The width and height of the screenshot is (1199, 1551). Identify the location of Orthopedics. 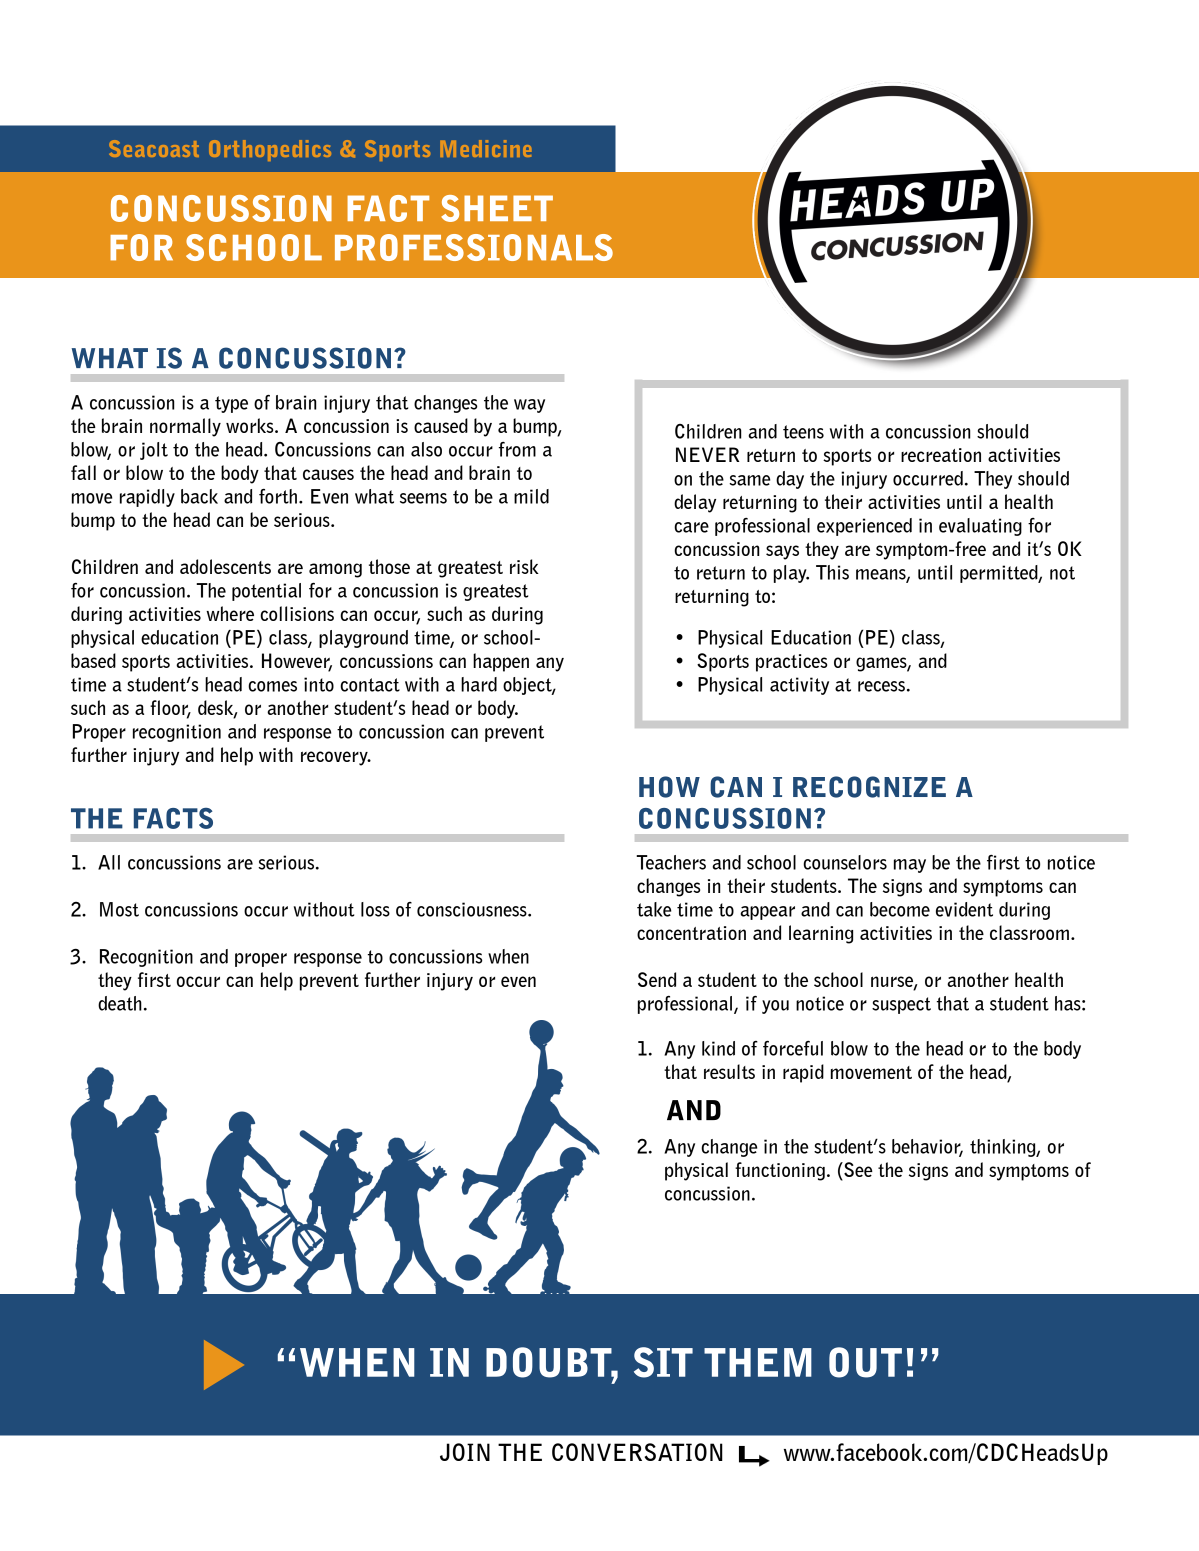
(270, 150).
